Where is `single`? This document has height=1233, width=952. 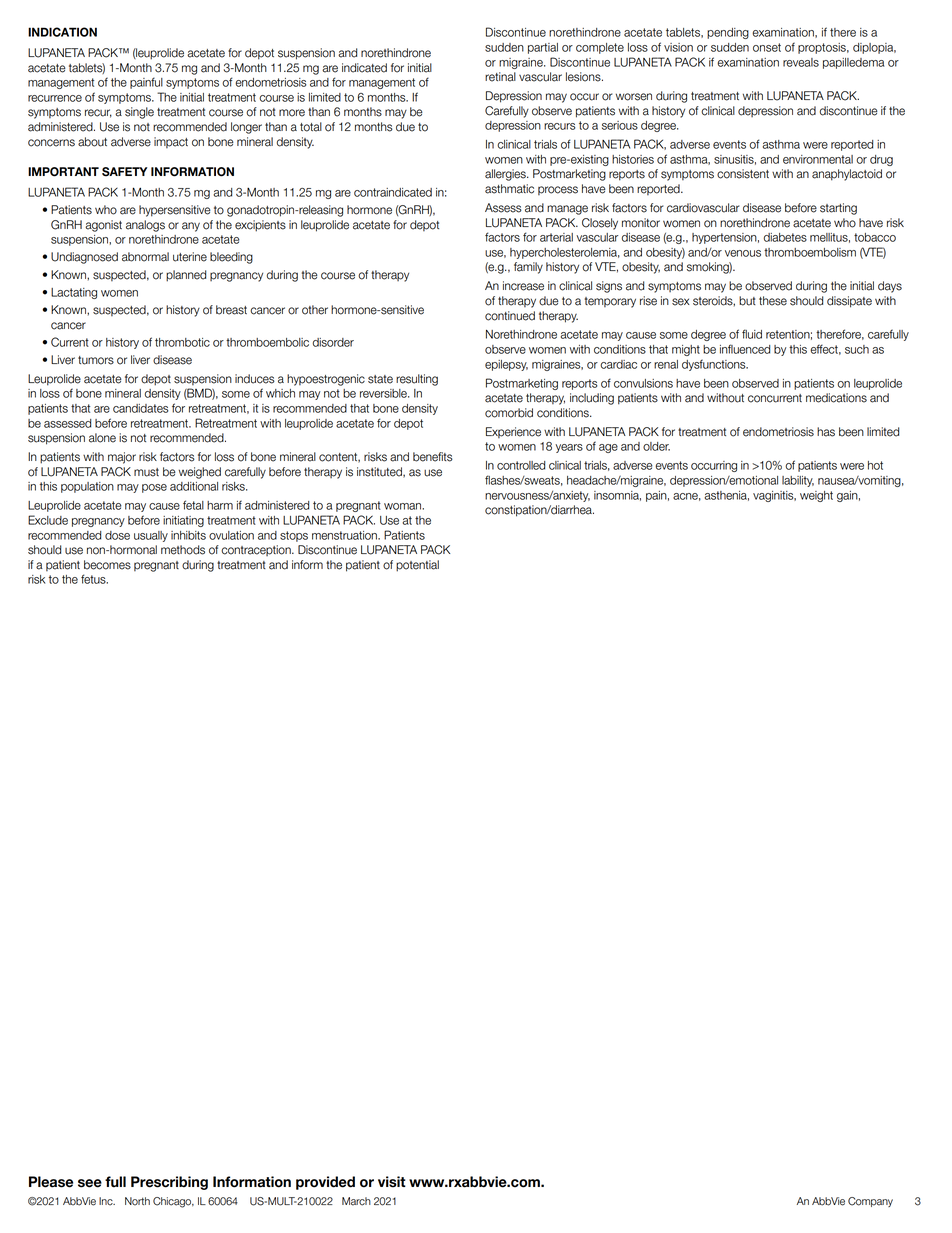
single is located at coordinates (139, 113).
